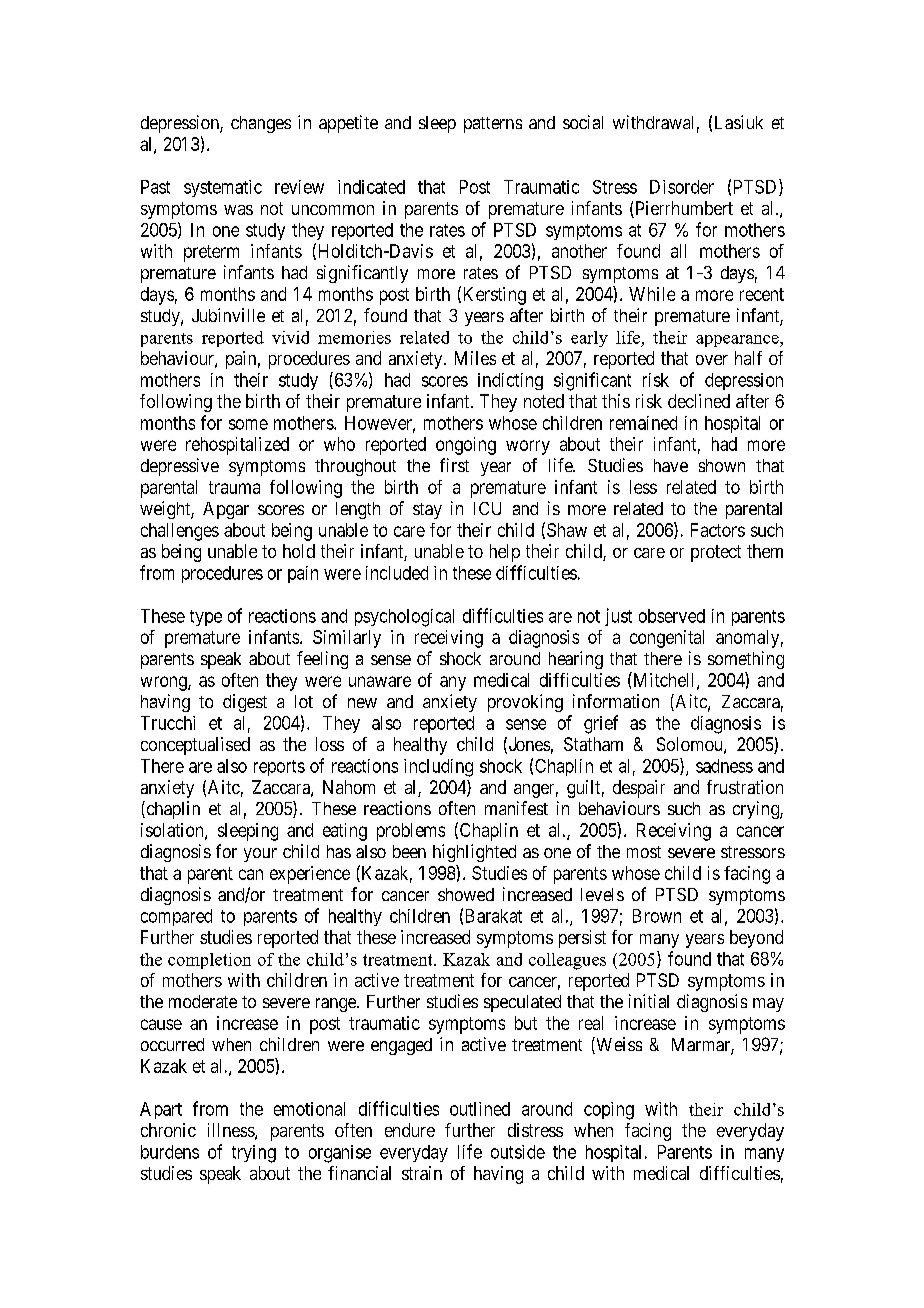 The height and width of the screenshot is (1308, 924). What do you see at coordinates (206, 618) in the screenshot?
I see `type` at bounding box center [206, 618].
